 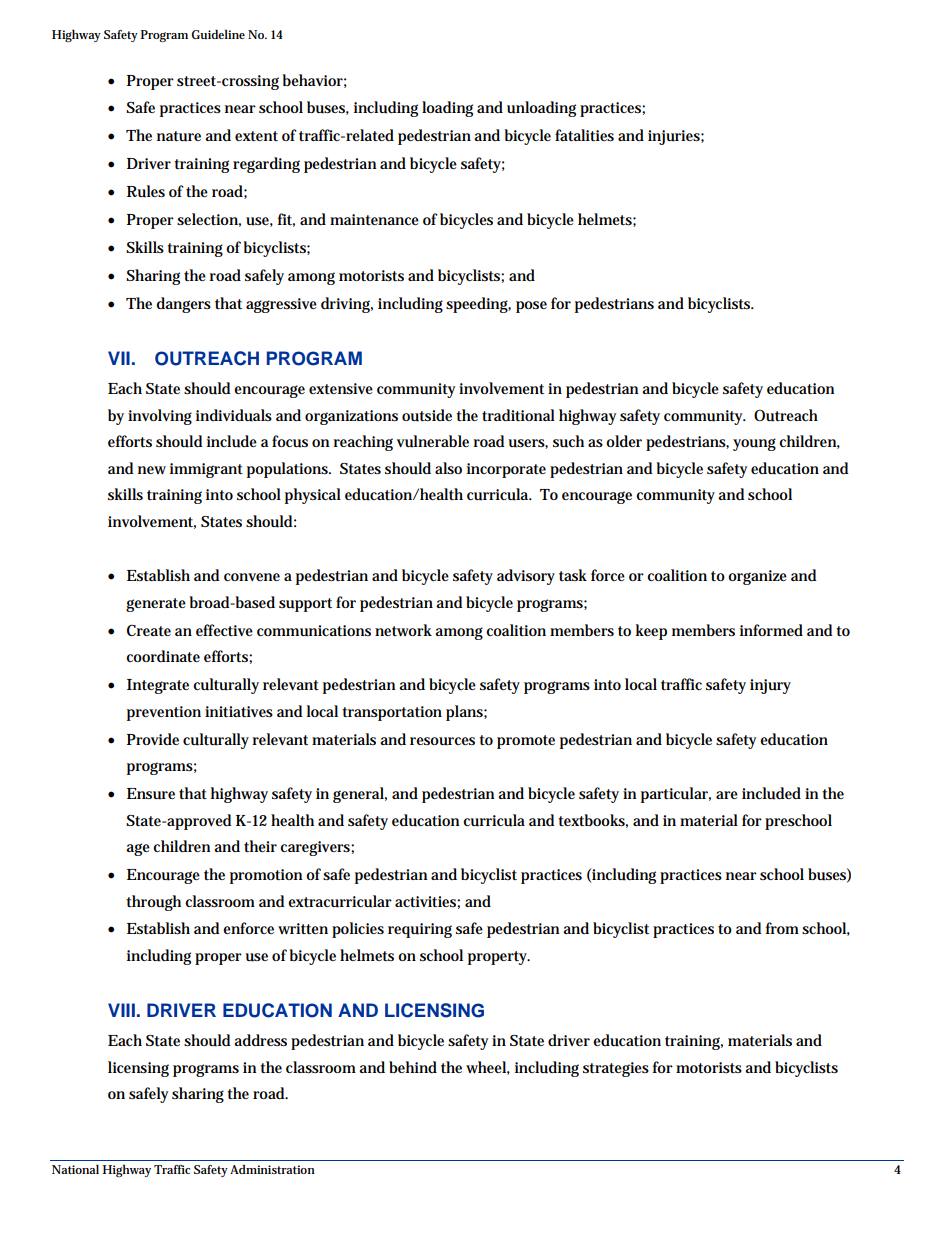 I want to click on behind, so click(x=413, y=1067).
